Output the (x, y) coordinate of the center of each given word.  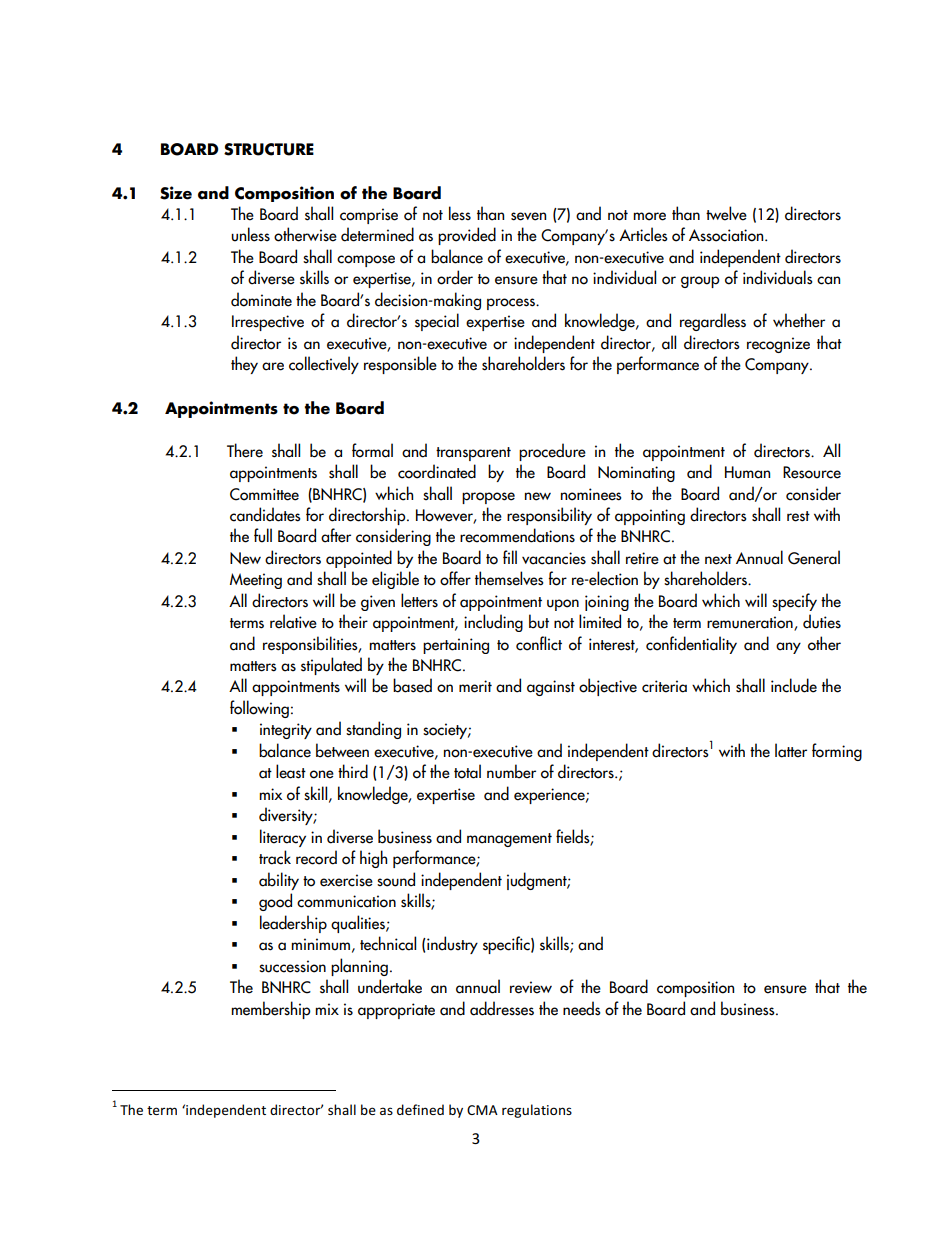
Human (747, 472)
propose (488, 498)
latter (791, 750)
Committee (264, 494)
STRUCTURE (269, 149)
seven (528, 216)
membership (271, 1010)
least (291, 771)
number (511, 771)
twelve (726, 213)
